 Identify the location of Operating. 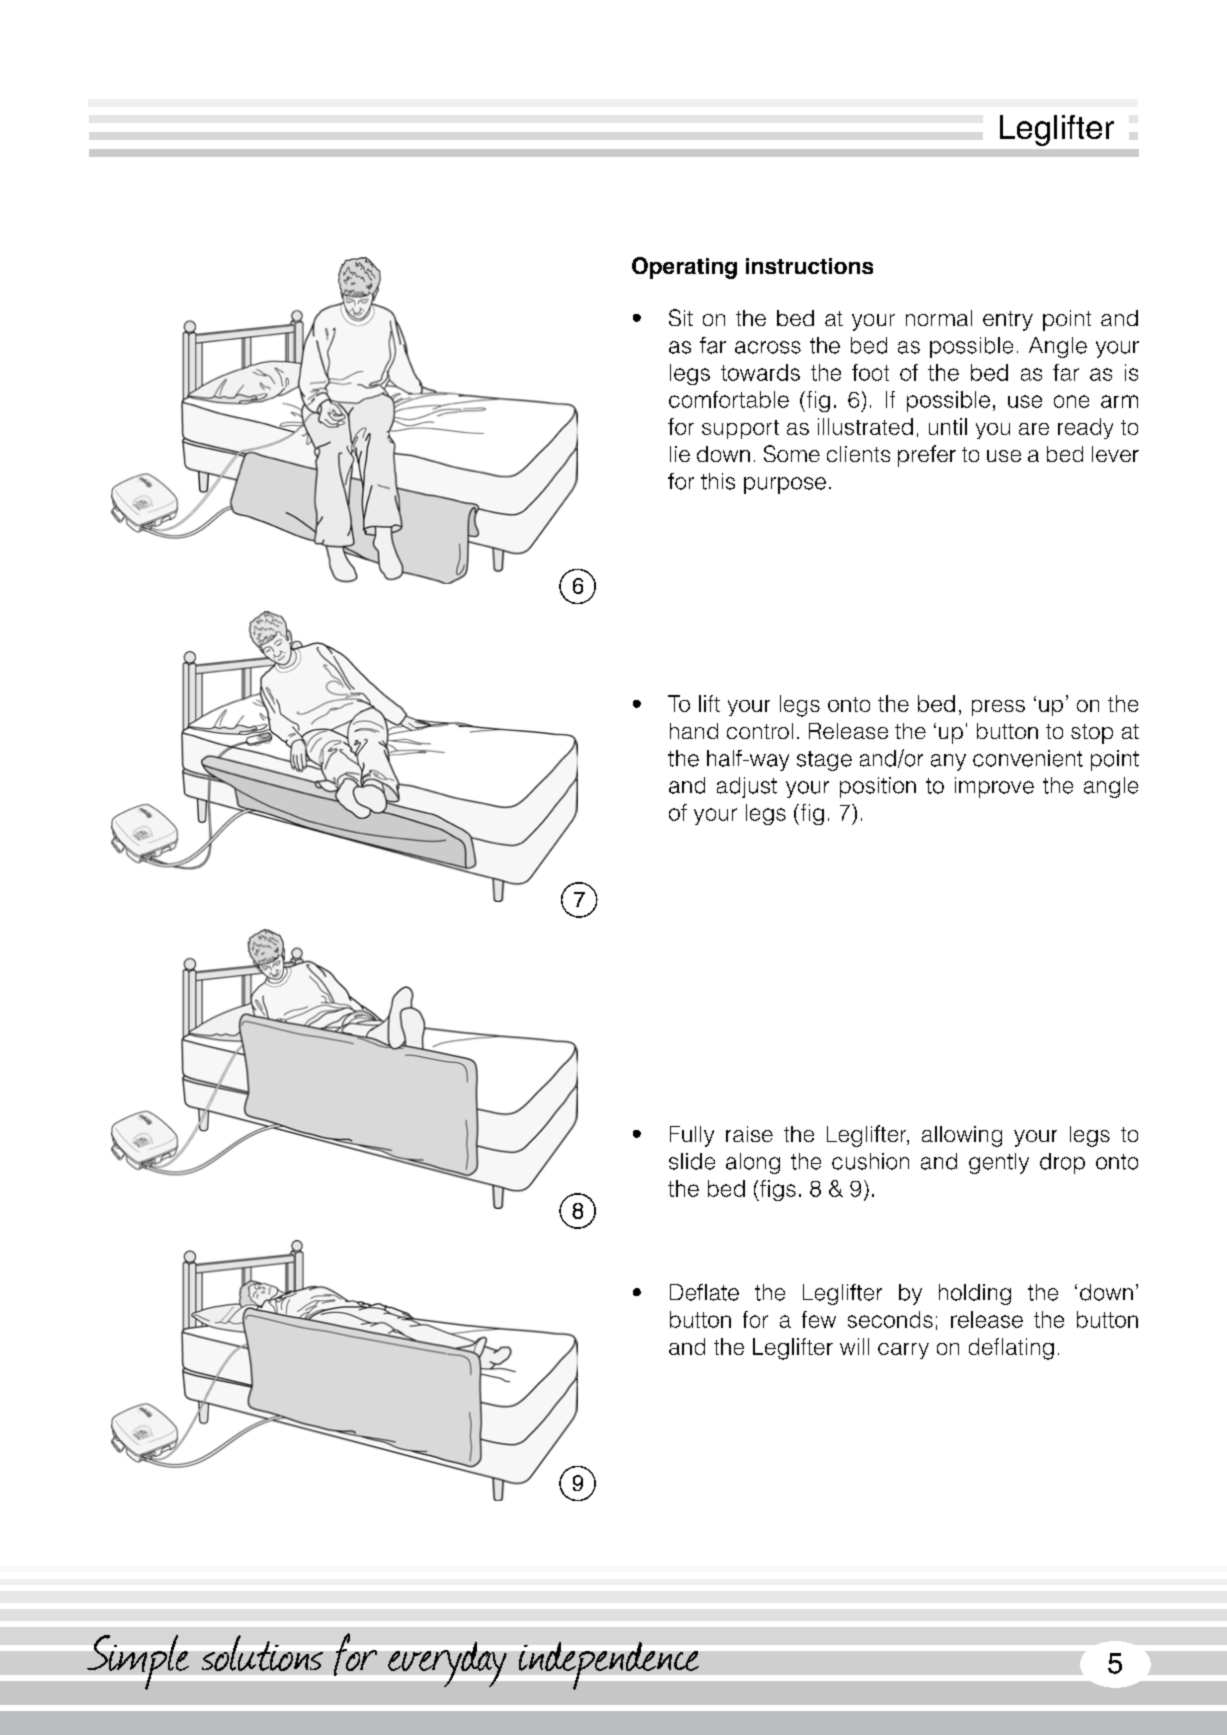
(684, 268).
